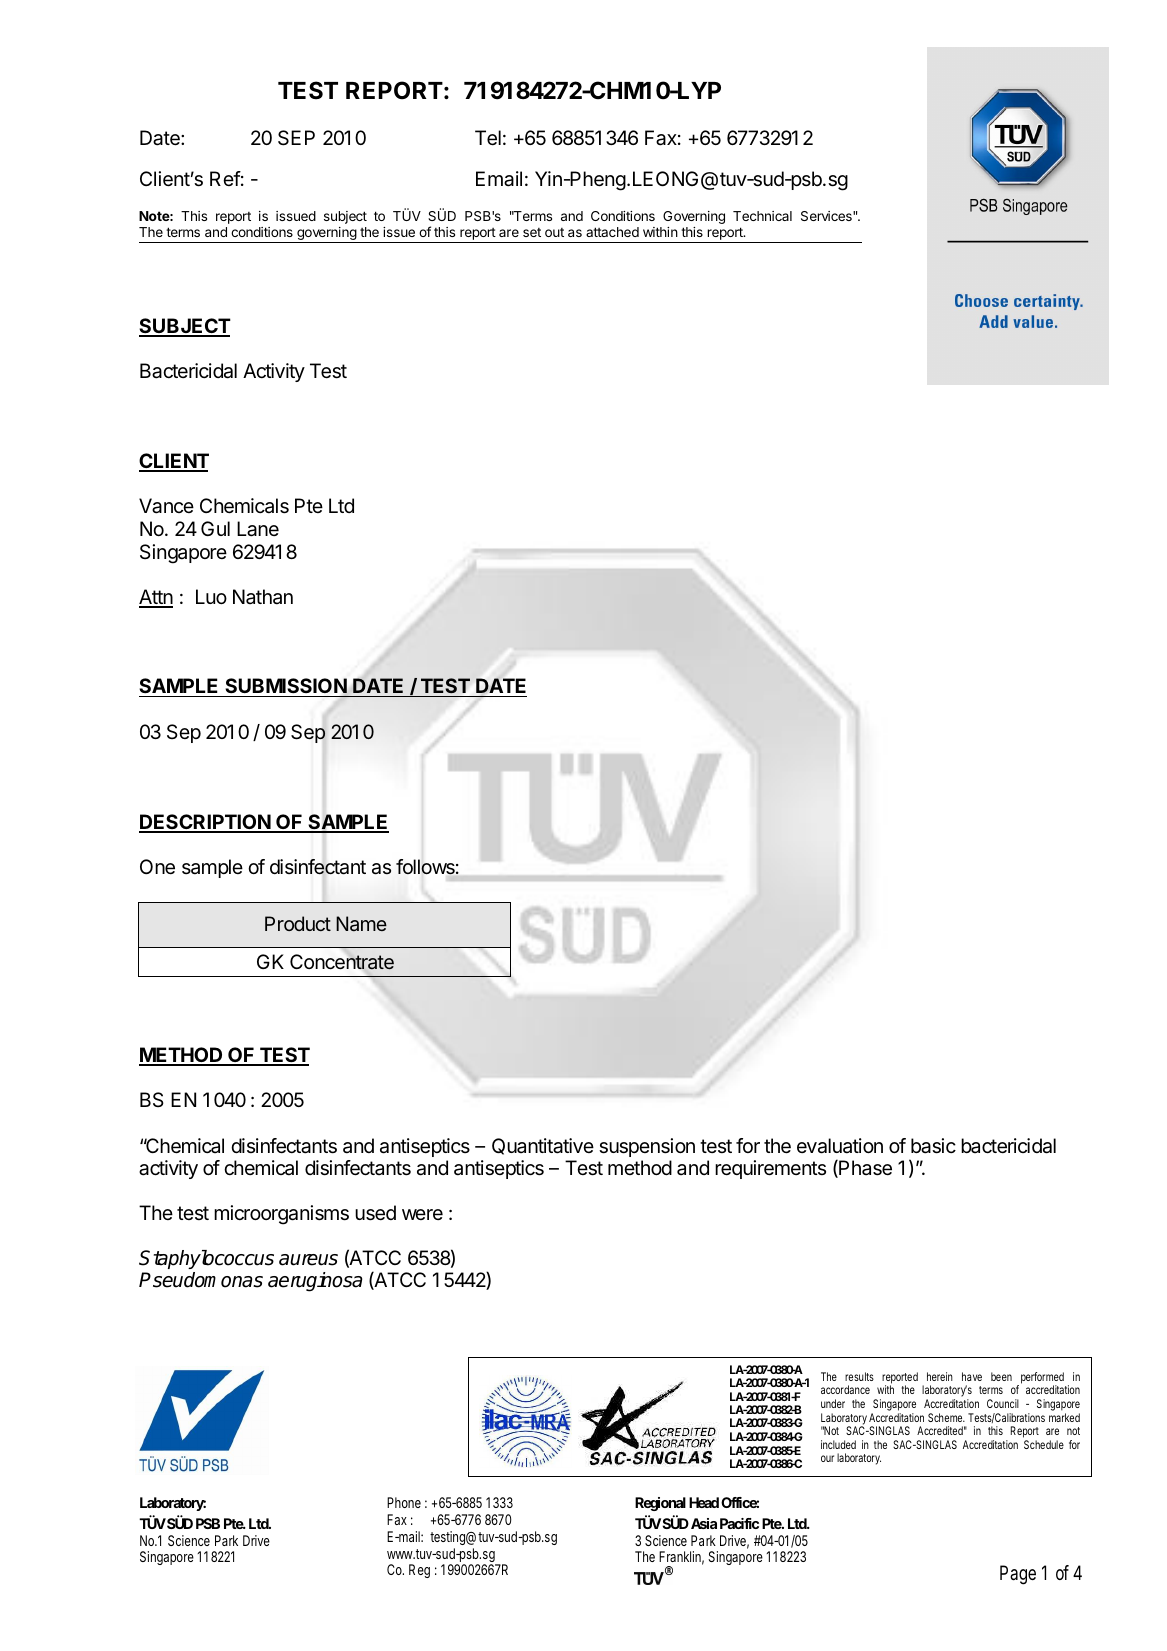 The height and width of the screenshot is (1651, 1167). What do you see at coordinates (840, 1146) in the screenshot?
I see `evaluation` at bounding box center [840, 1146].
